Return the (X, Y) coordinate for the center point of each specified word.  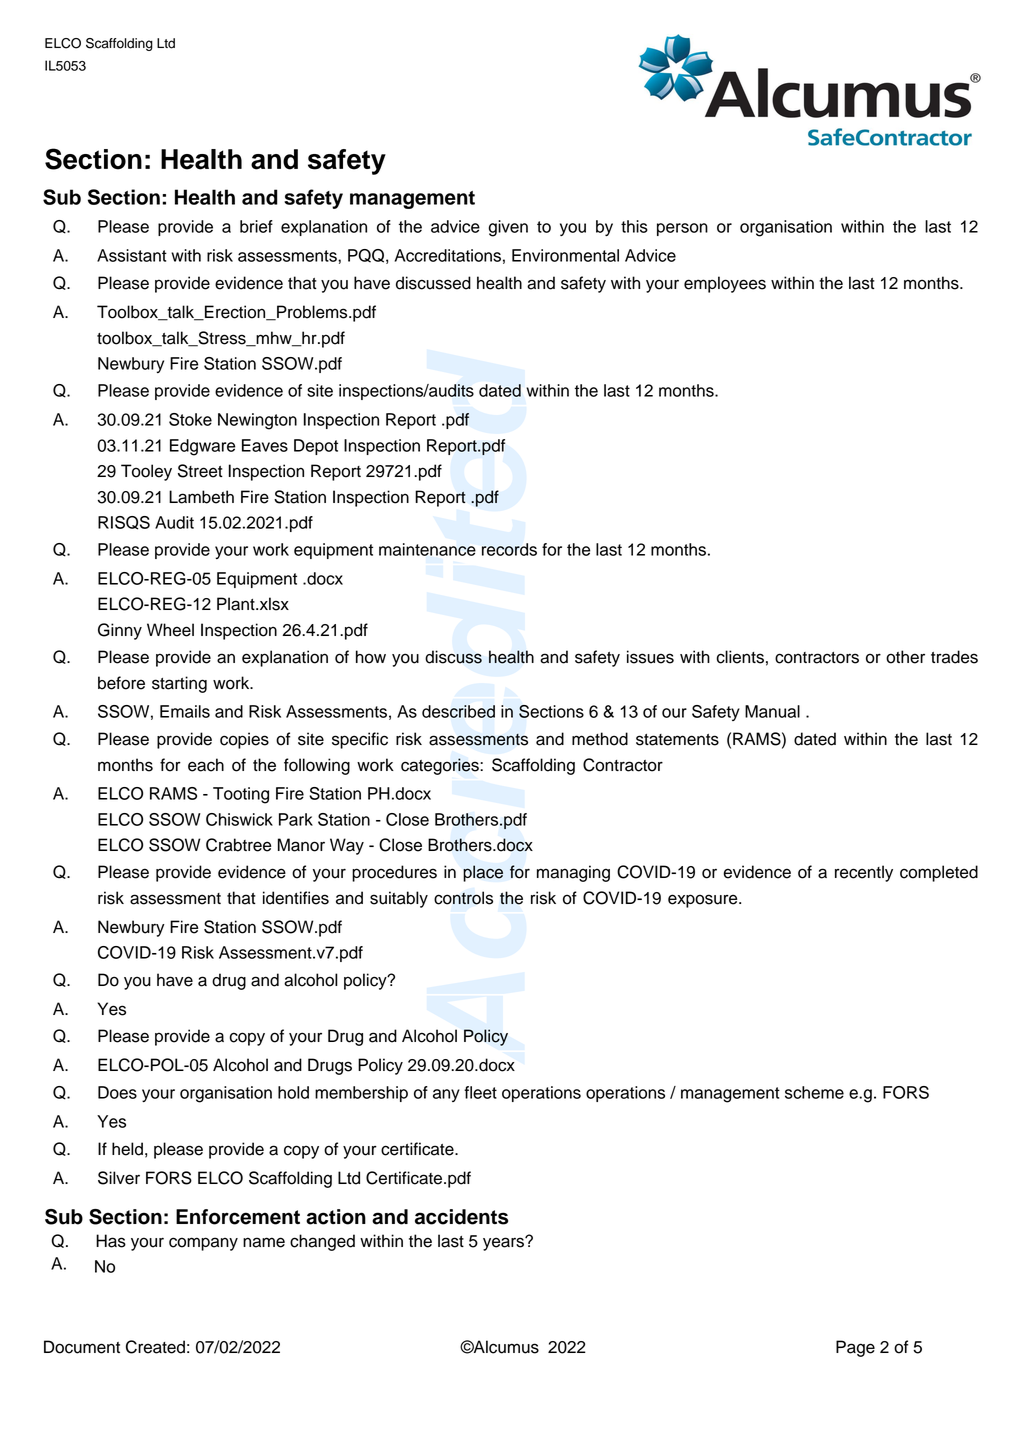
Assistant (132, 255)
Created (155, 1347)
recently (864, 873)
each (206, 765)
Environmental (565, 255)
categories (441, 766)
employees (725, 284)
